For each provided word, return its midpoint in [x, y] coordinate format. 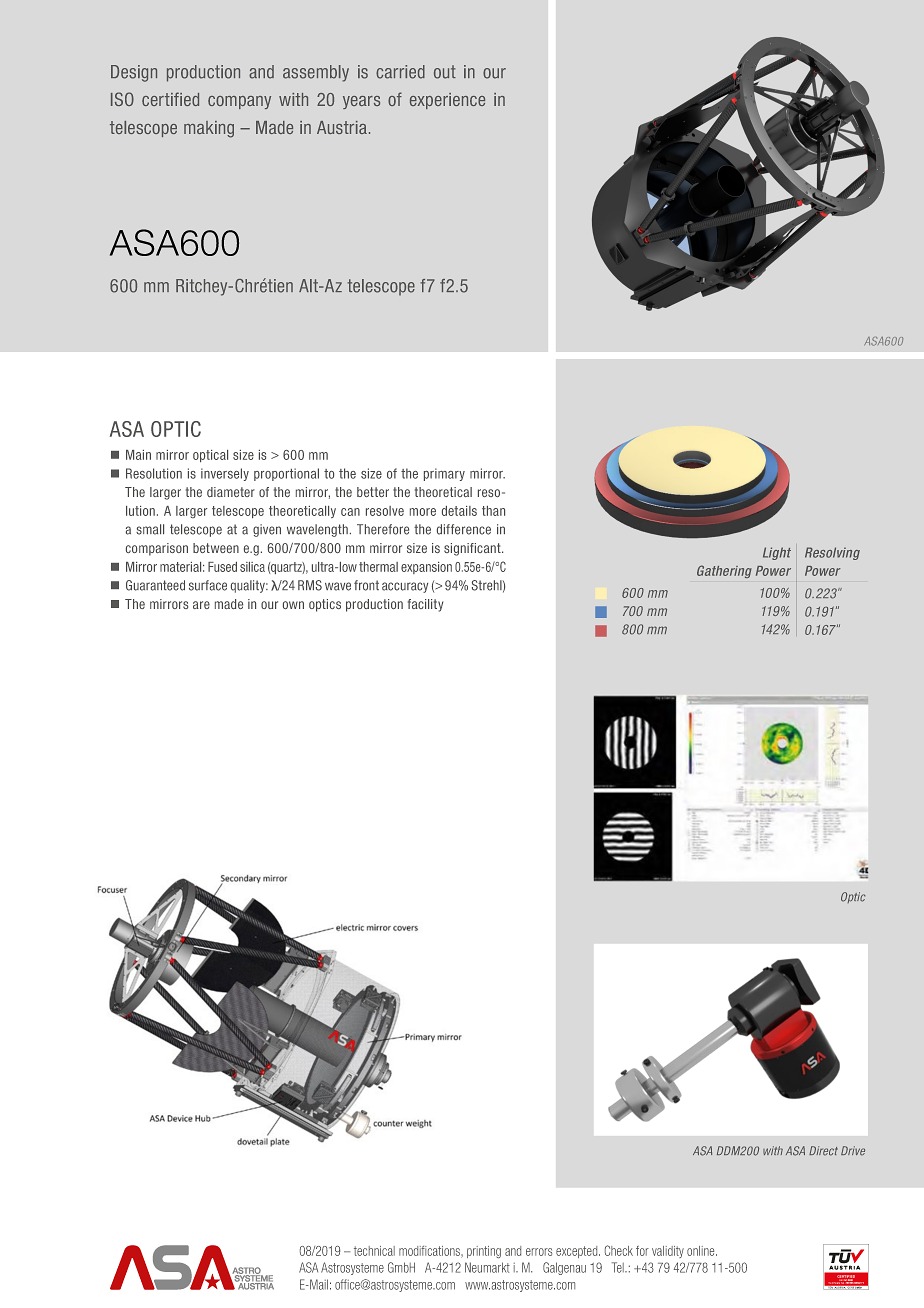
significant [473, 549]
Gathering [724, 571]
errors [539, 1252]
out [445, 72]
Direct [823, 1151]
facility [425, 605]
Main [138, 455]
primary [444, 474]
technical [374, 1251]
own [293, 605]
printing [484, 1252]
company [239, 102]
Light [777, 553]
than [493, 511]
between [216, 548]
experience [447, 101]
